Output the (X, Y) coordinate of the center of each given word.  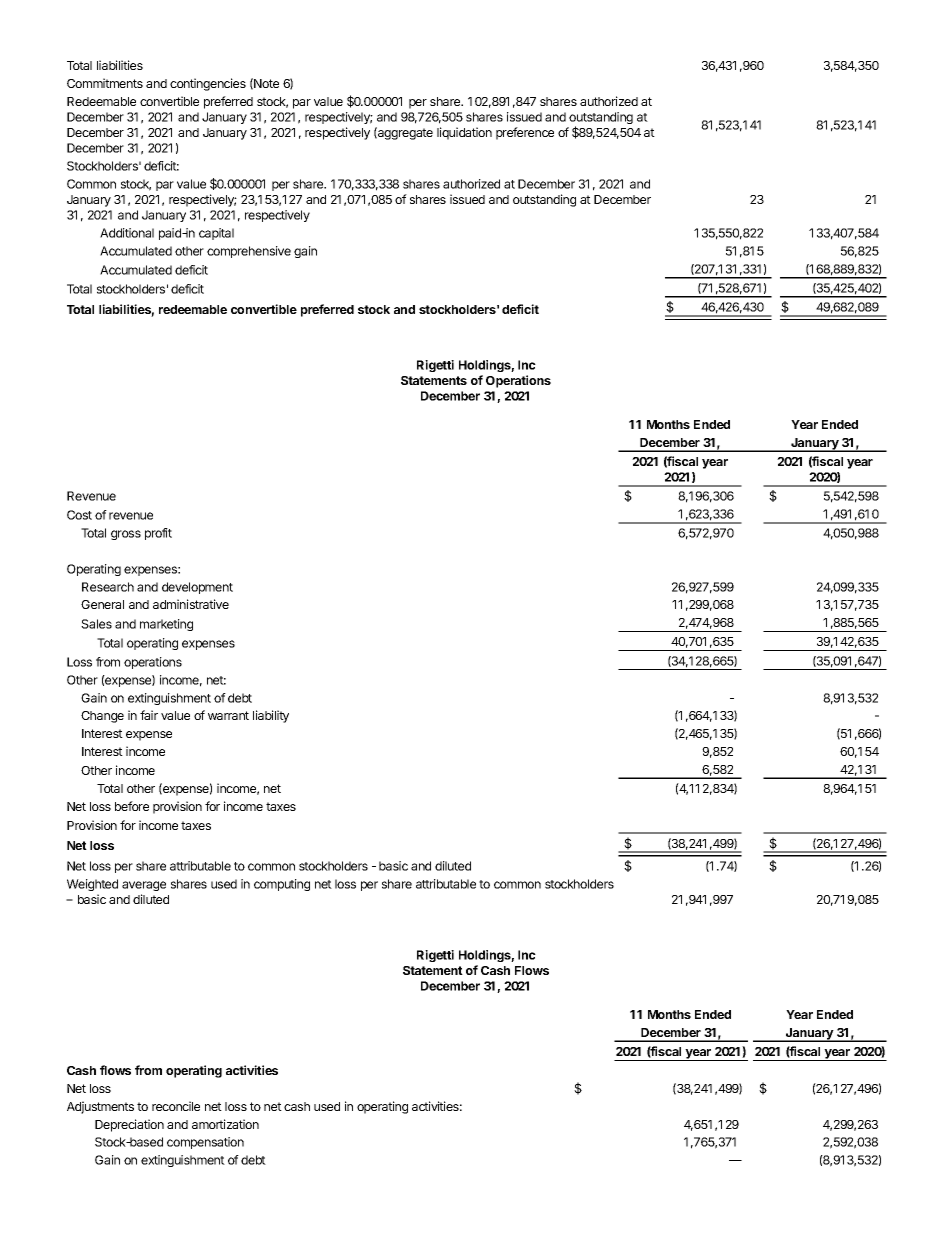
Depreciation (129, 1125)
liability (271, 716)
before (132, 806)
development (197, 588)
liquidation (464, 133)
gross (126, 535)
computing (282, 885)
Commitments (105, 83)
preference (525, 133)
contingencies (208, 84)
